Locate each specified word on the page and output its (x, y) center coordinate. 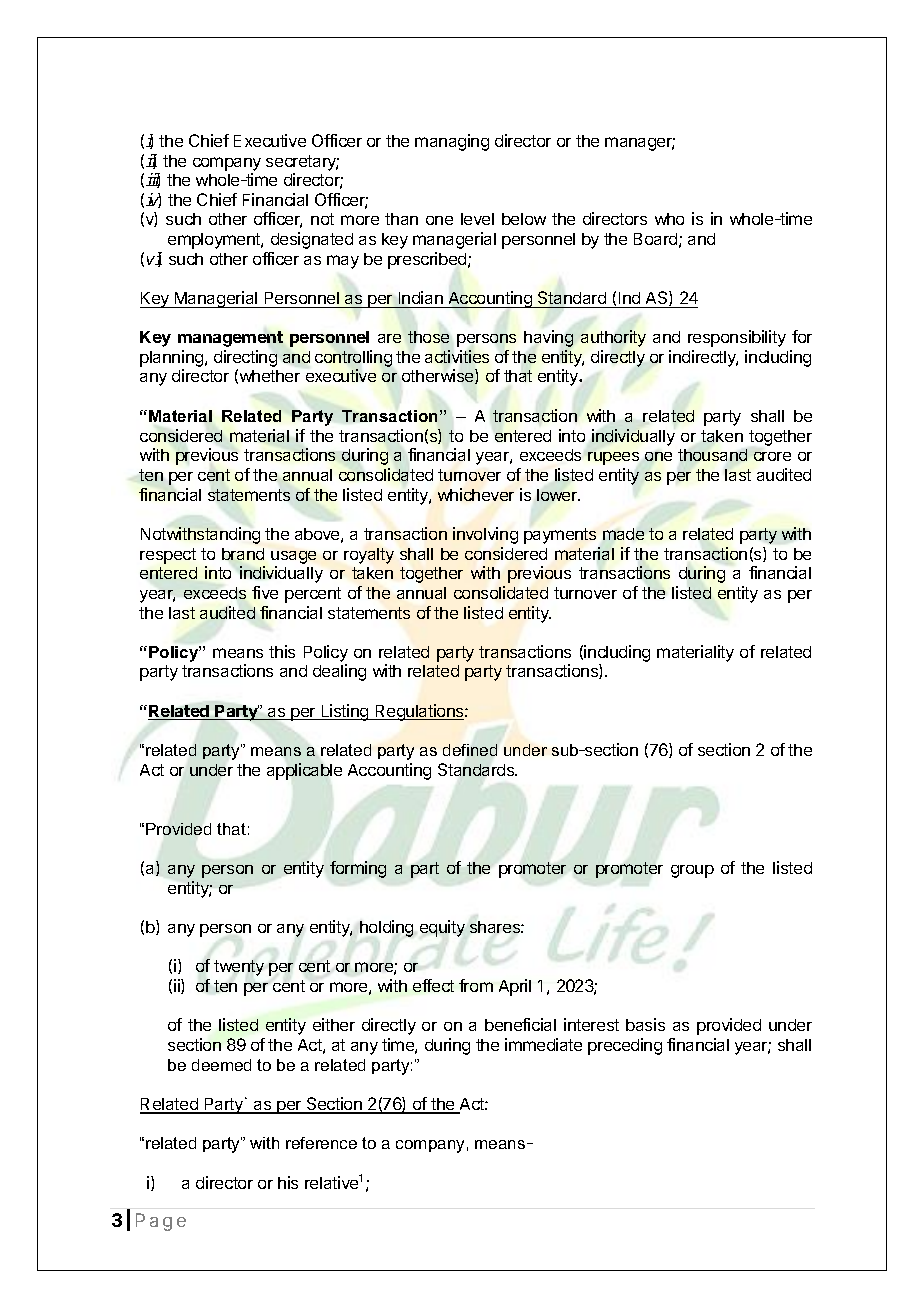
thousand (712, 455)
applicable (304, 771)
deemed (221, 1065)
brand (243, 554)
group (692, 871)
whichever (476, 494)
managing (452, 142)
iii (153, 180)
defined (470, 750)
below (524, 219)
